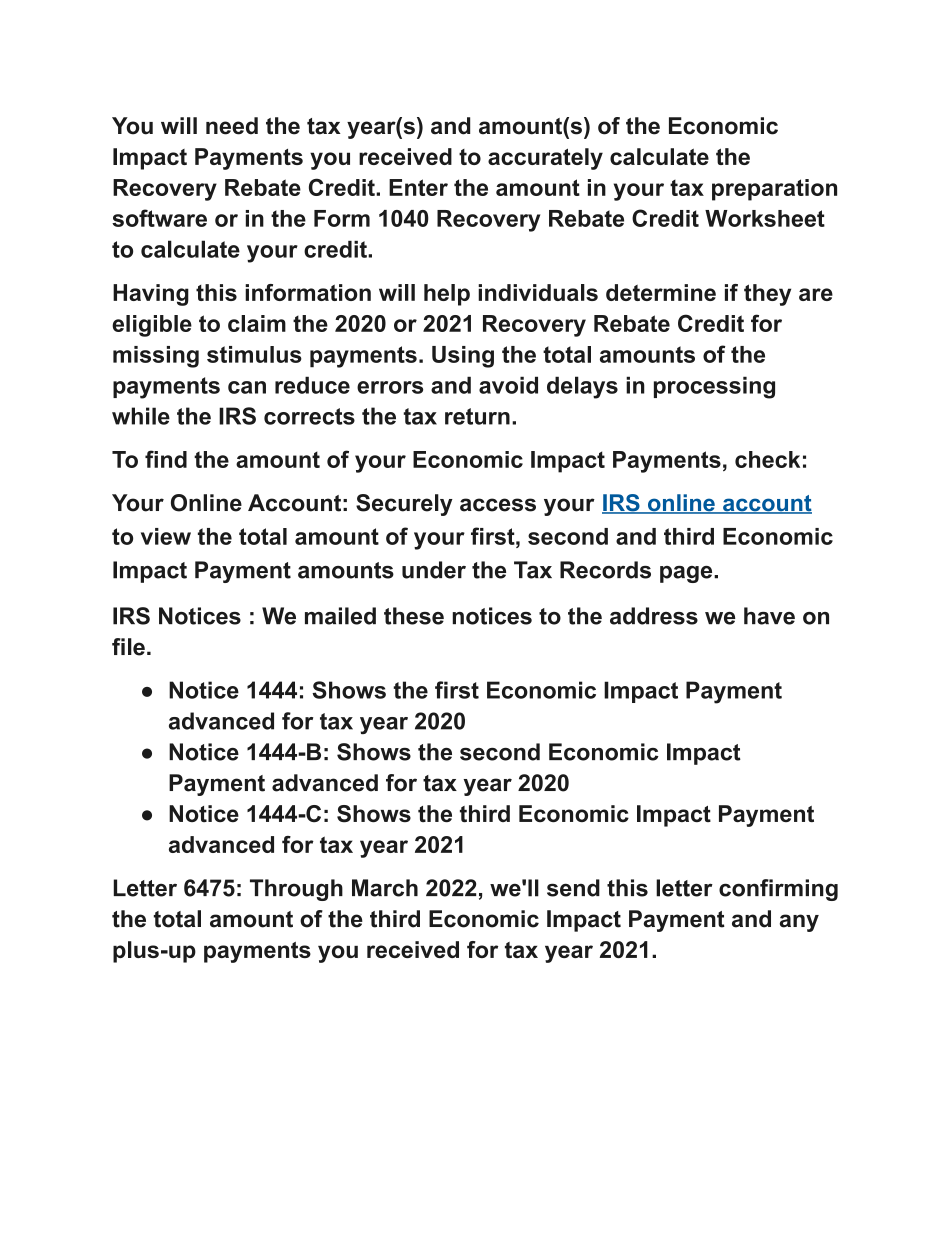  Describe the element at coordinates (774, 190) in the page. I see `preparation` at that location.
